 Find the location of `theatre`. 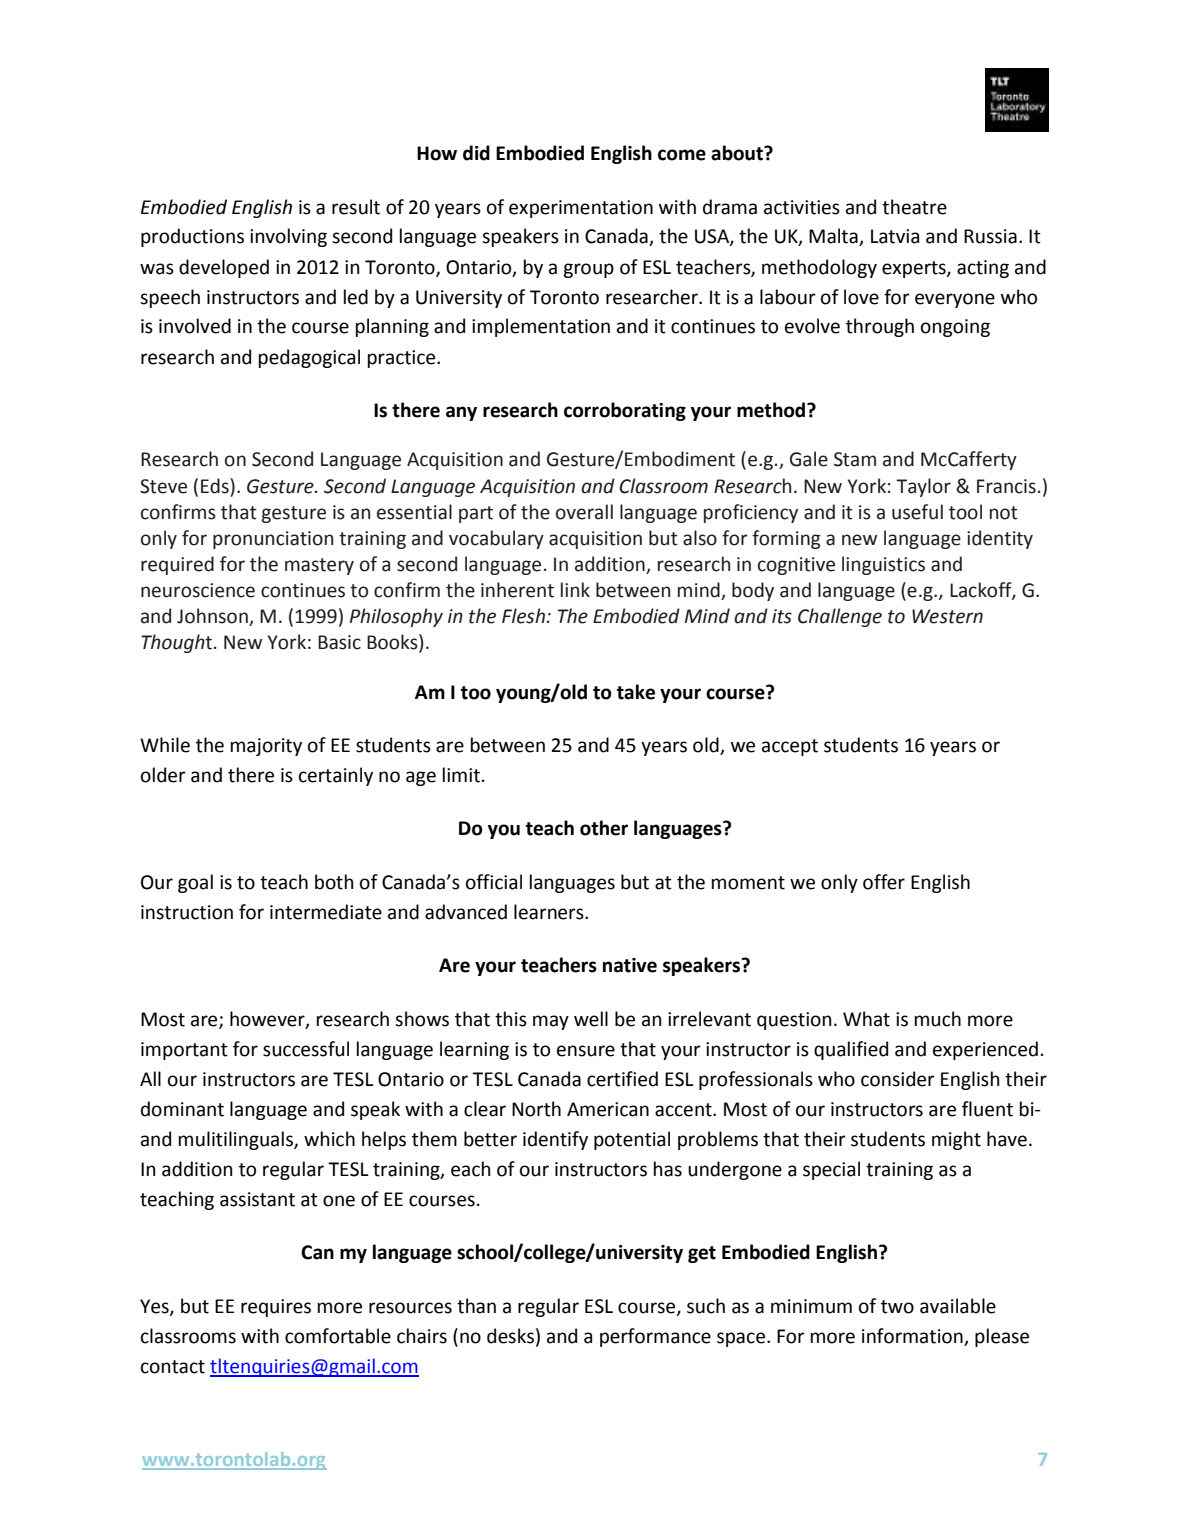

theatre is located at coordinates (914, 207).
